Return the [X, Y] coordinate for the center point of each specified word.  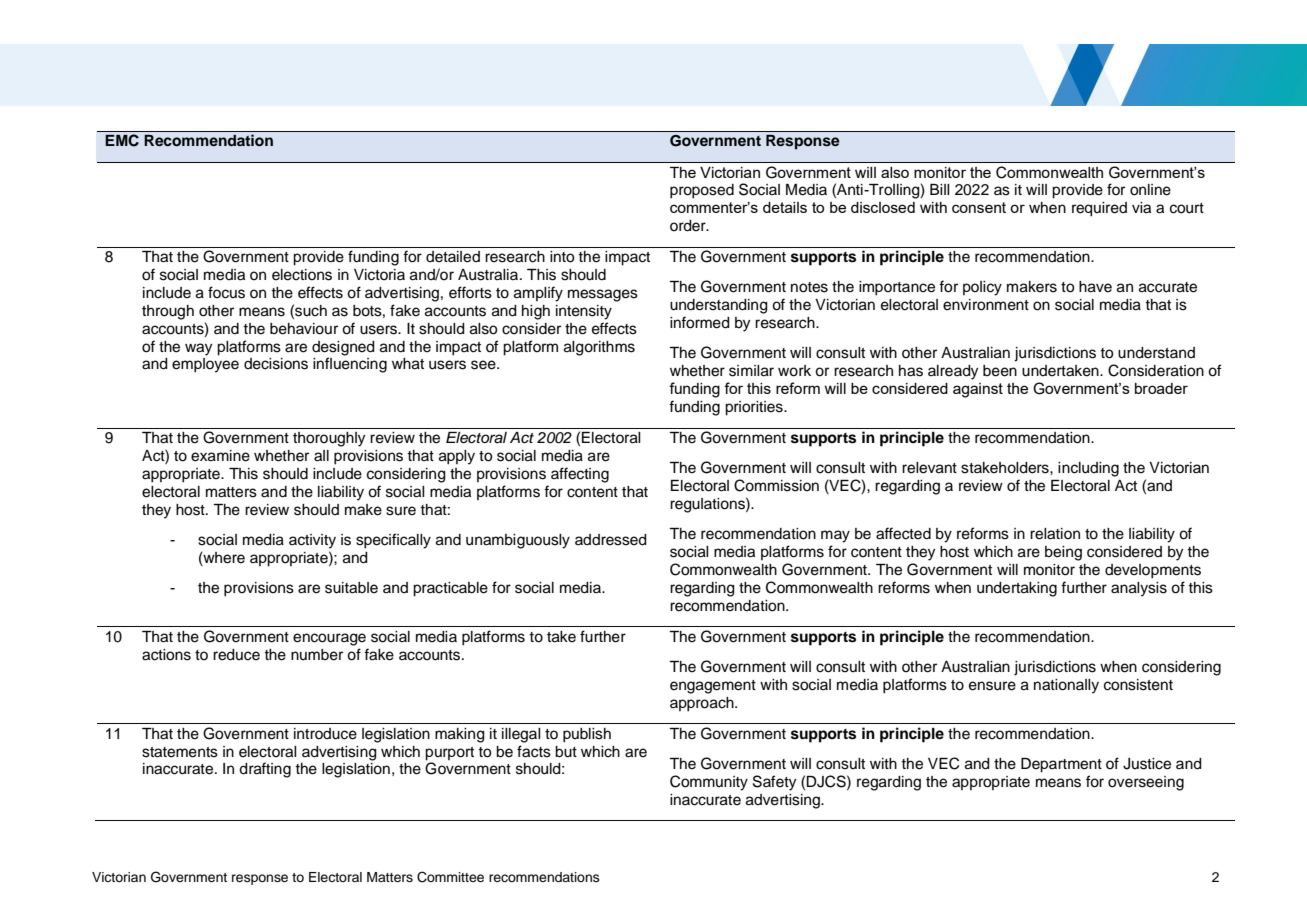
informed [700, 322]
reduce [236, 655]
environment [986, 305]
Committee [450, 877]
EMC [122, 140]
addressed [611, 540]
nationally [1066, 686]
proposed [702, 191]
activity [312, 541]
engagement [713, 687]
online [1150, 190]
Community [709, 783]
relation [1055, 534]
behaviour [304, 329]
